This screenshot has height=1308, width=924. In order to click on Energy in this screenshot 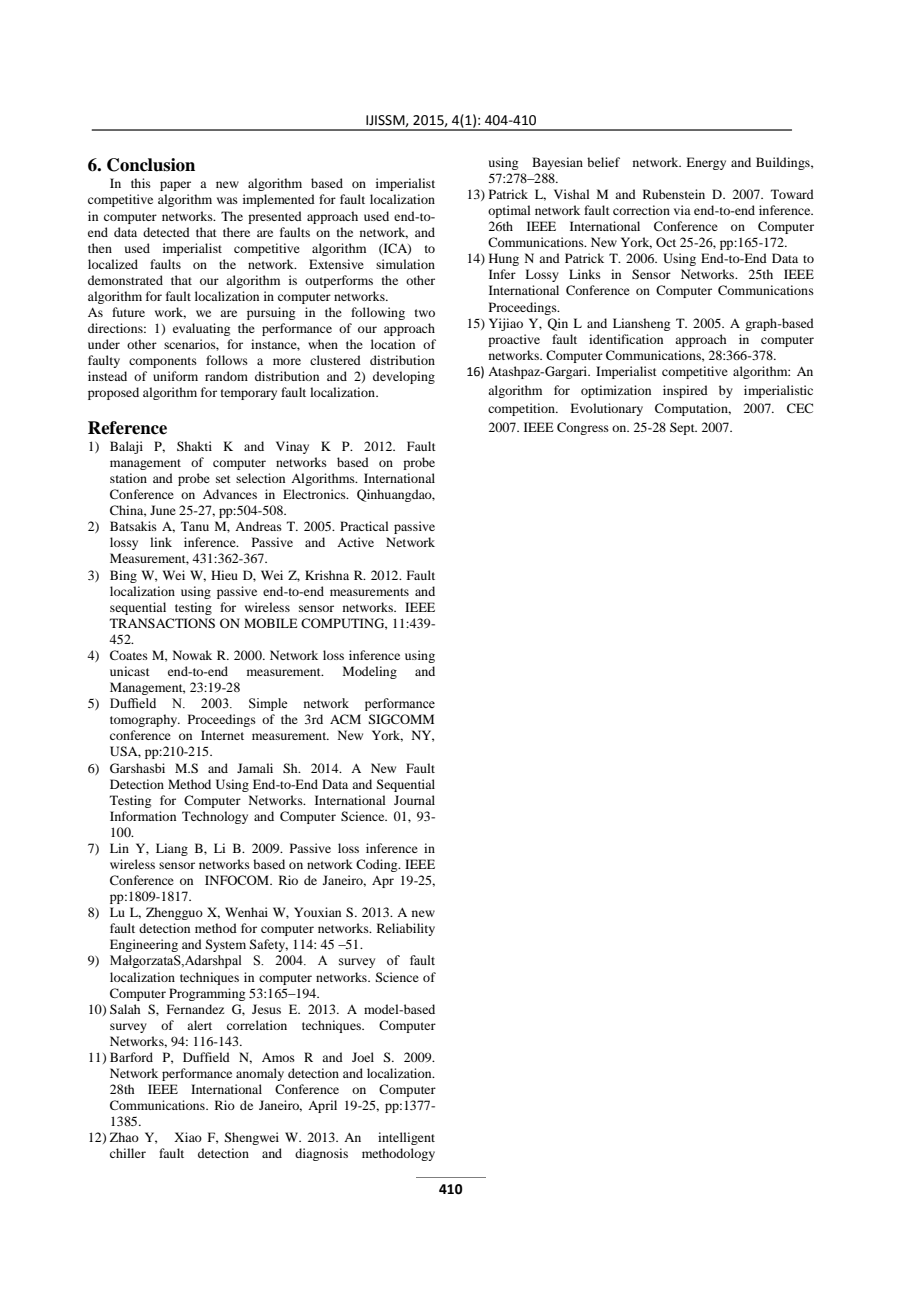, I will do `click(706, 163)`.
